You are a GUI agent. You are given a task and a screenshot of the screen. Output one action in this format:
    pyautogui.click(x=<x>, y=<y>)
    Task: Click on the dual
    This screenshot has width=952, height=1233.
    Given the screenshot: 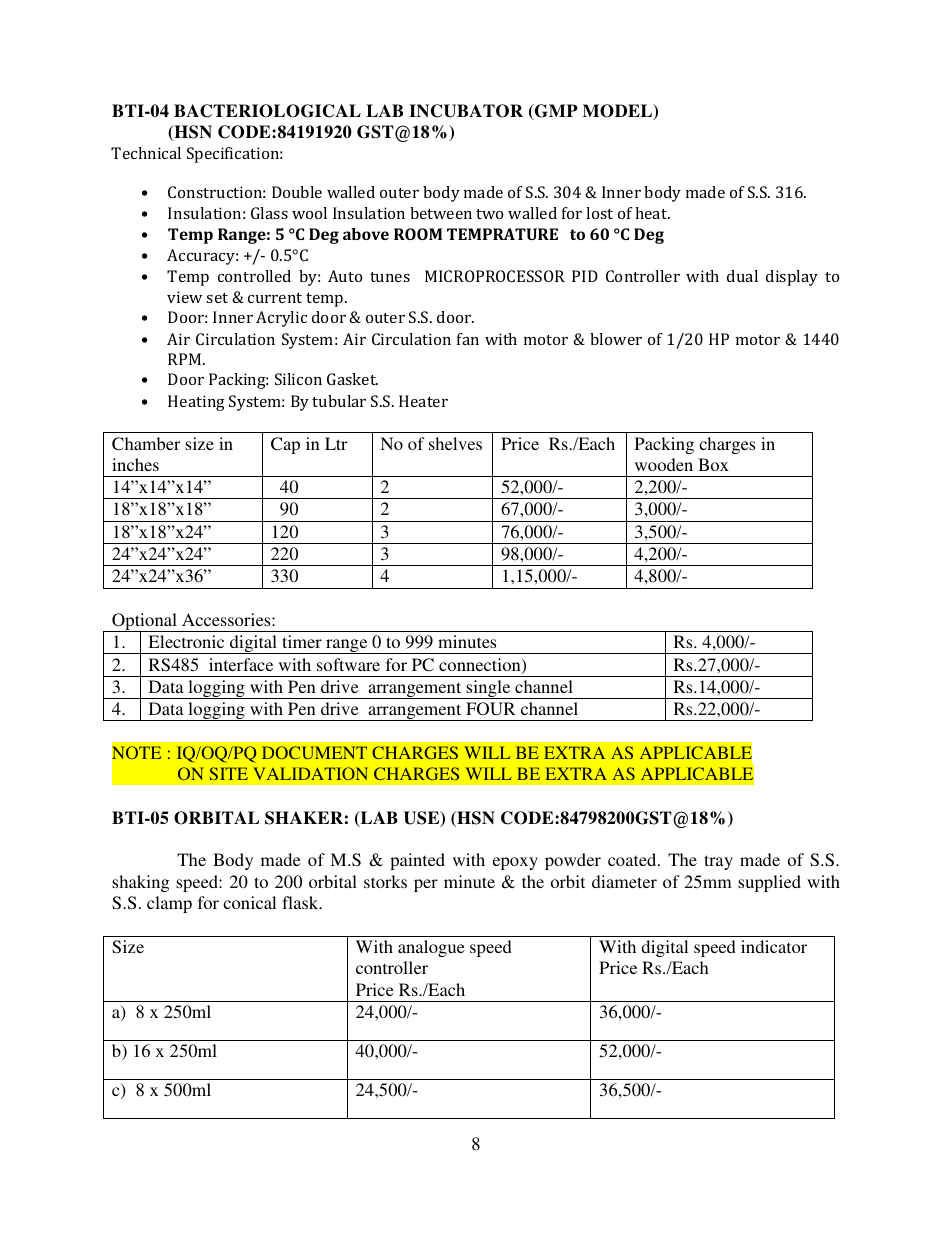 What is the action you would take?
    pyautogui.click(x=742, y=276)
